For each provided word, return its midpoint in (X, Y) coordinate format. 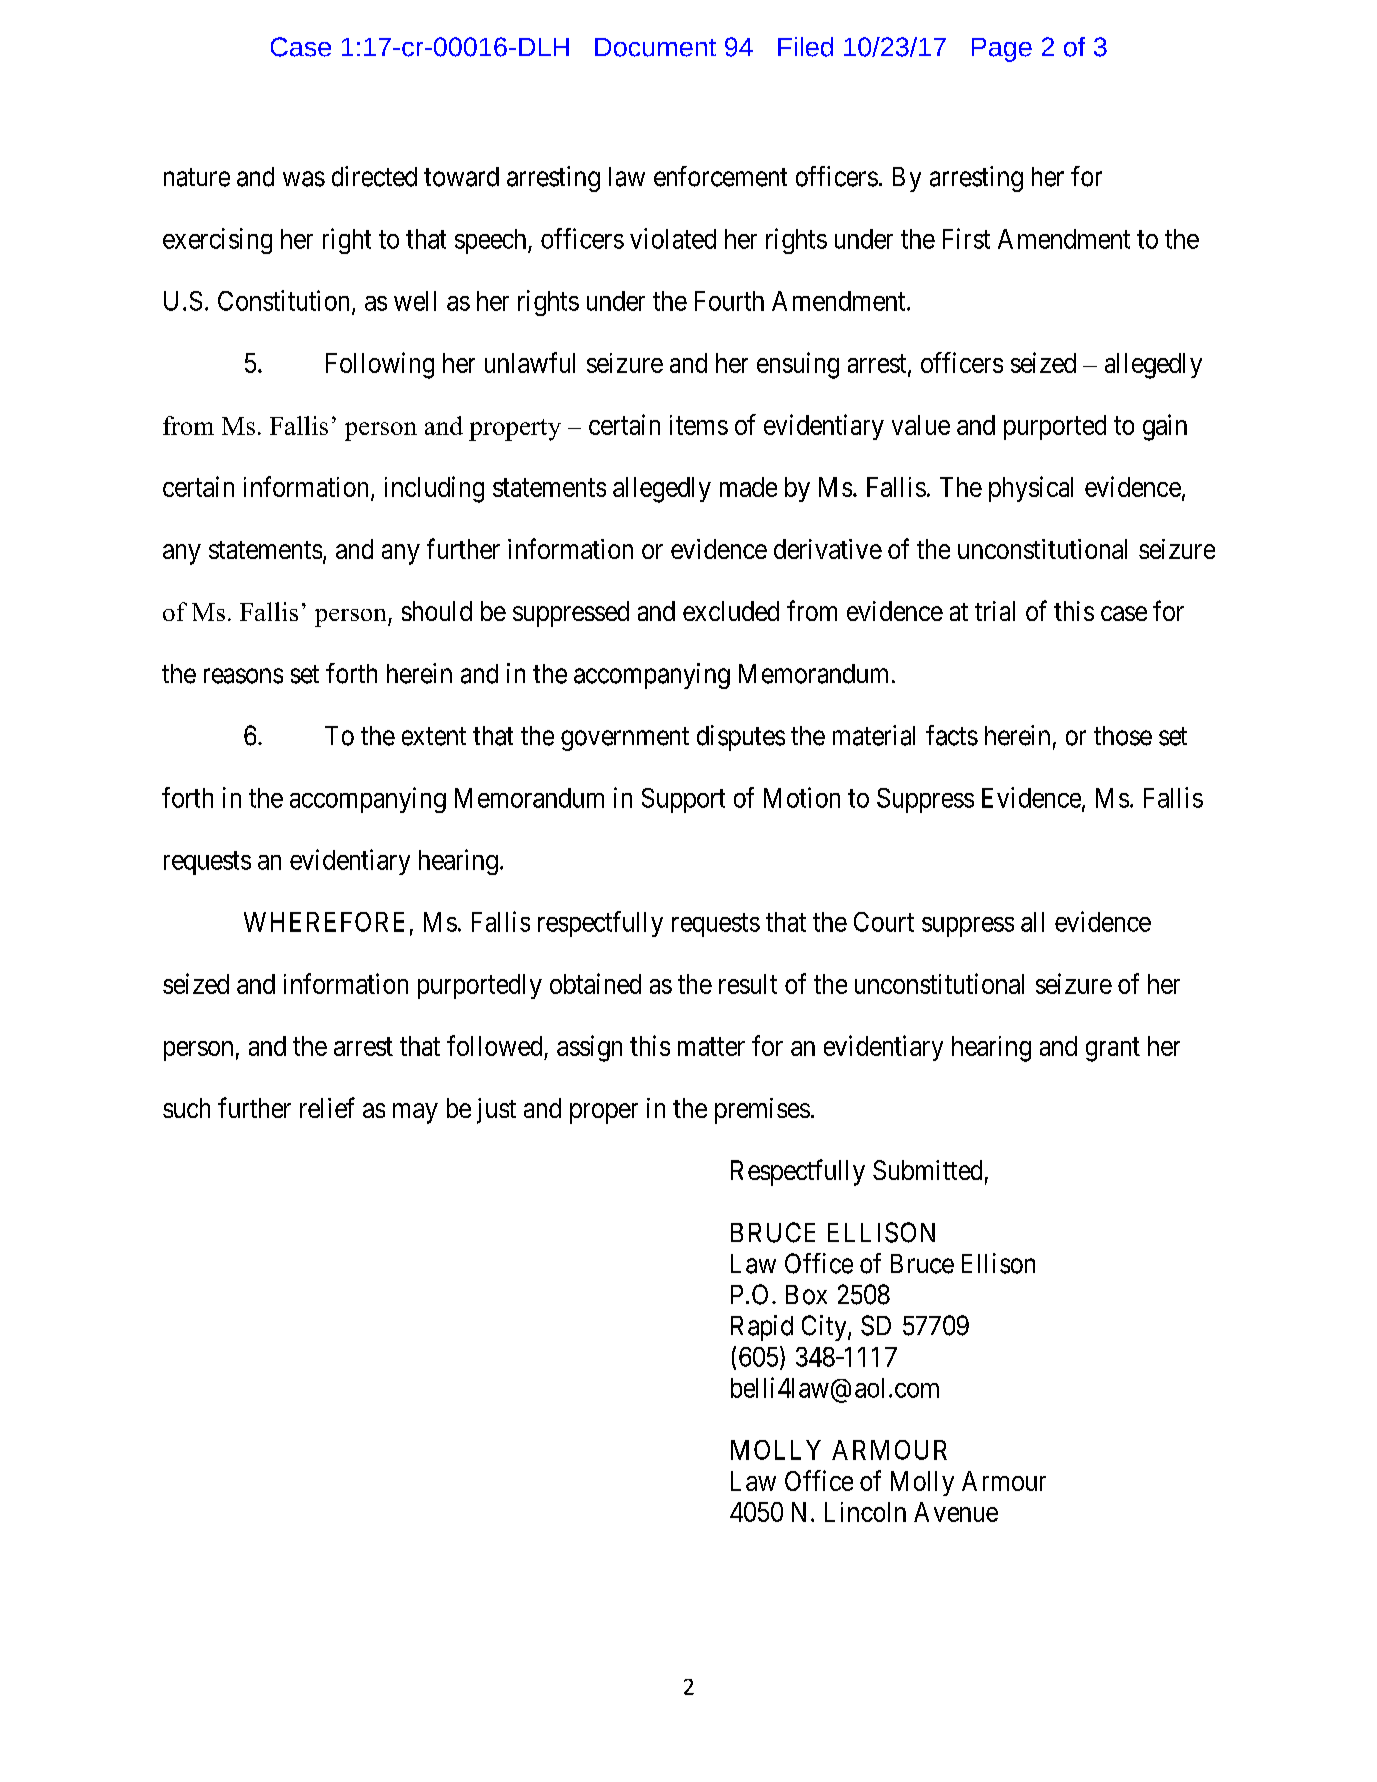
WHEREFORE (324, 922)
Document (655, 47)
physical (1031, 489)
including (434, 489)
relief (327, 1107)
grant (1113, 1050)
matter (711, 1047)
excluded (731, 611)
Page (1002, 50)
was (304, 179)
